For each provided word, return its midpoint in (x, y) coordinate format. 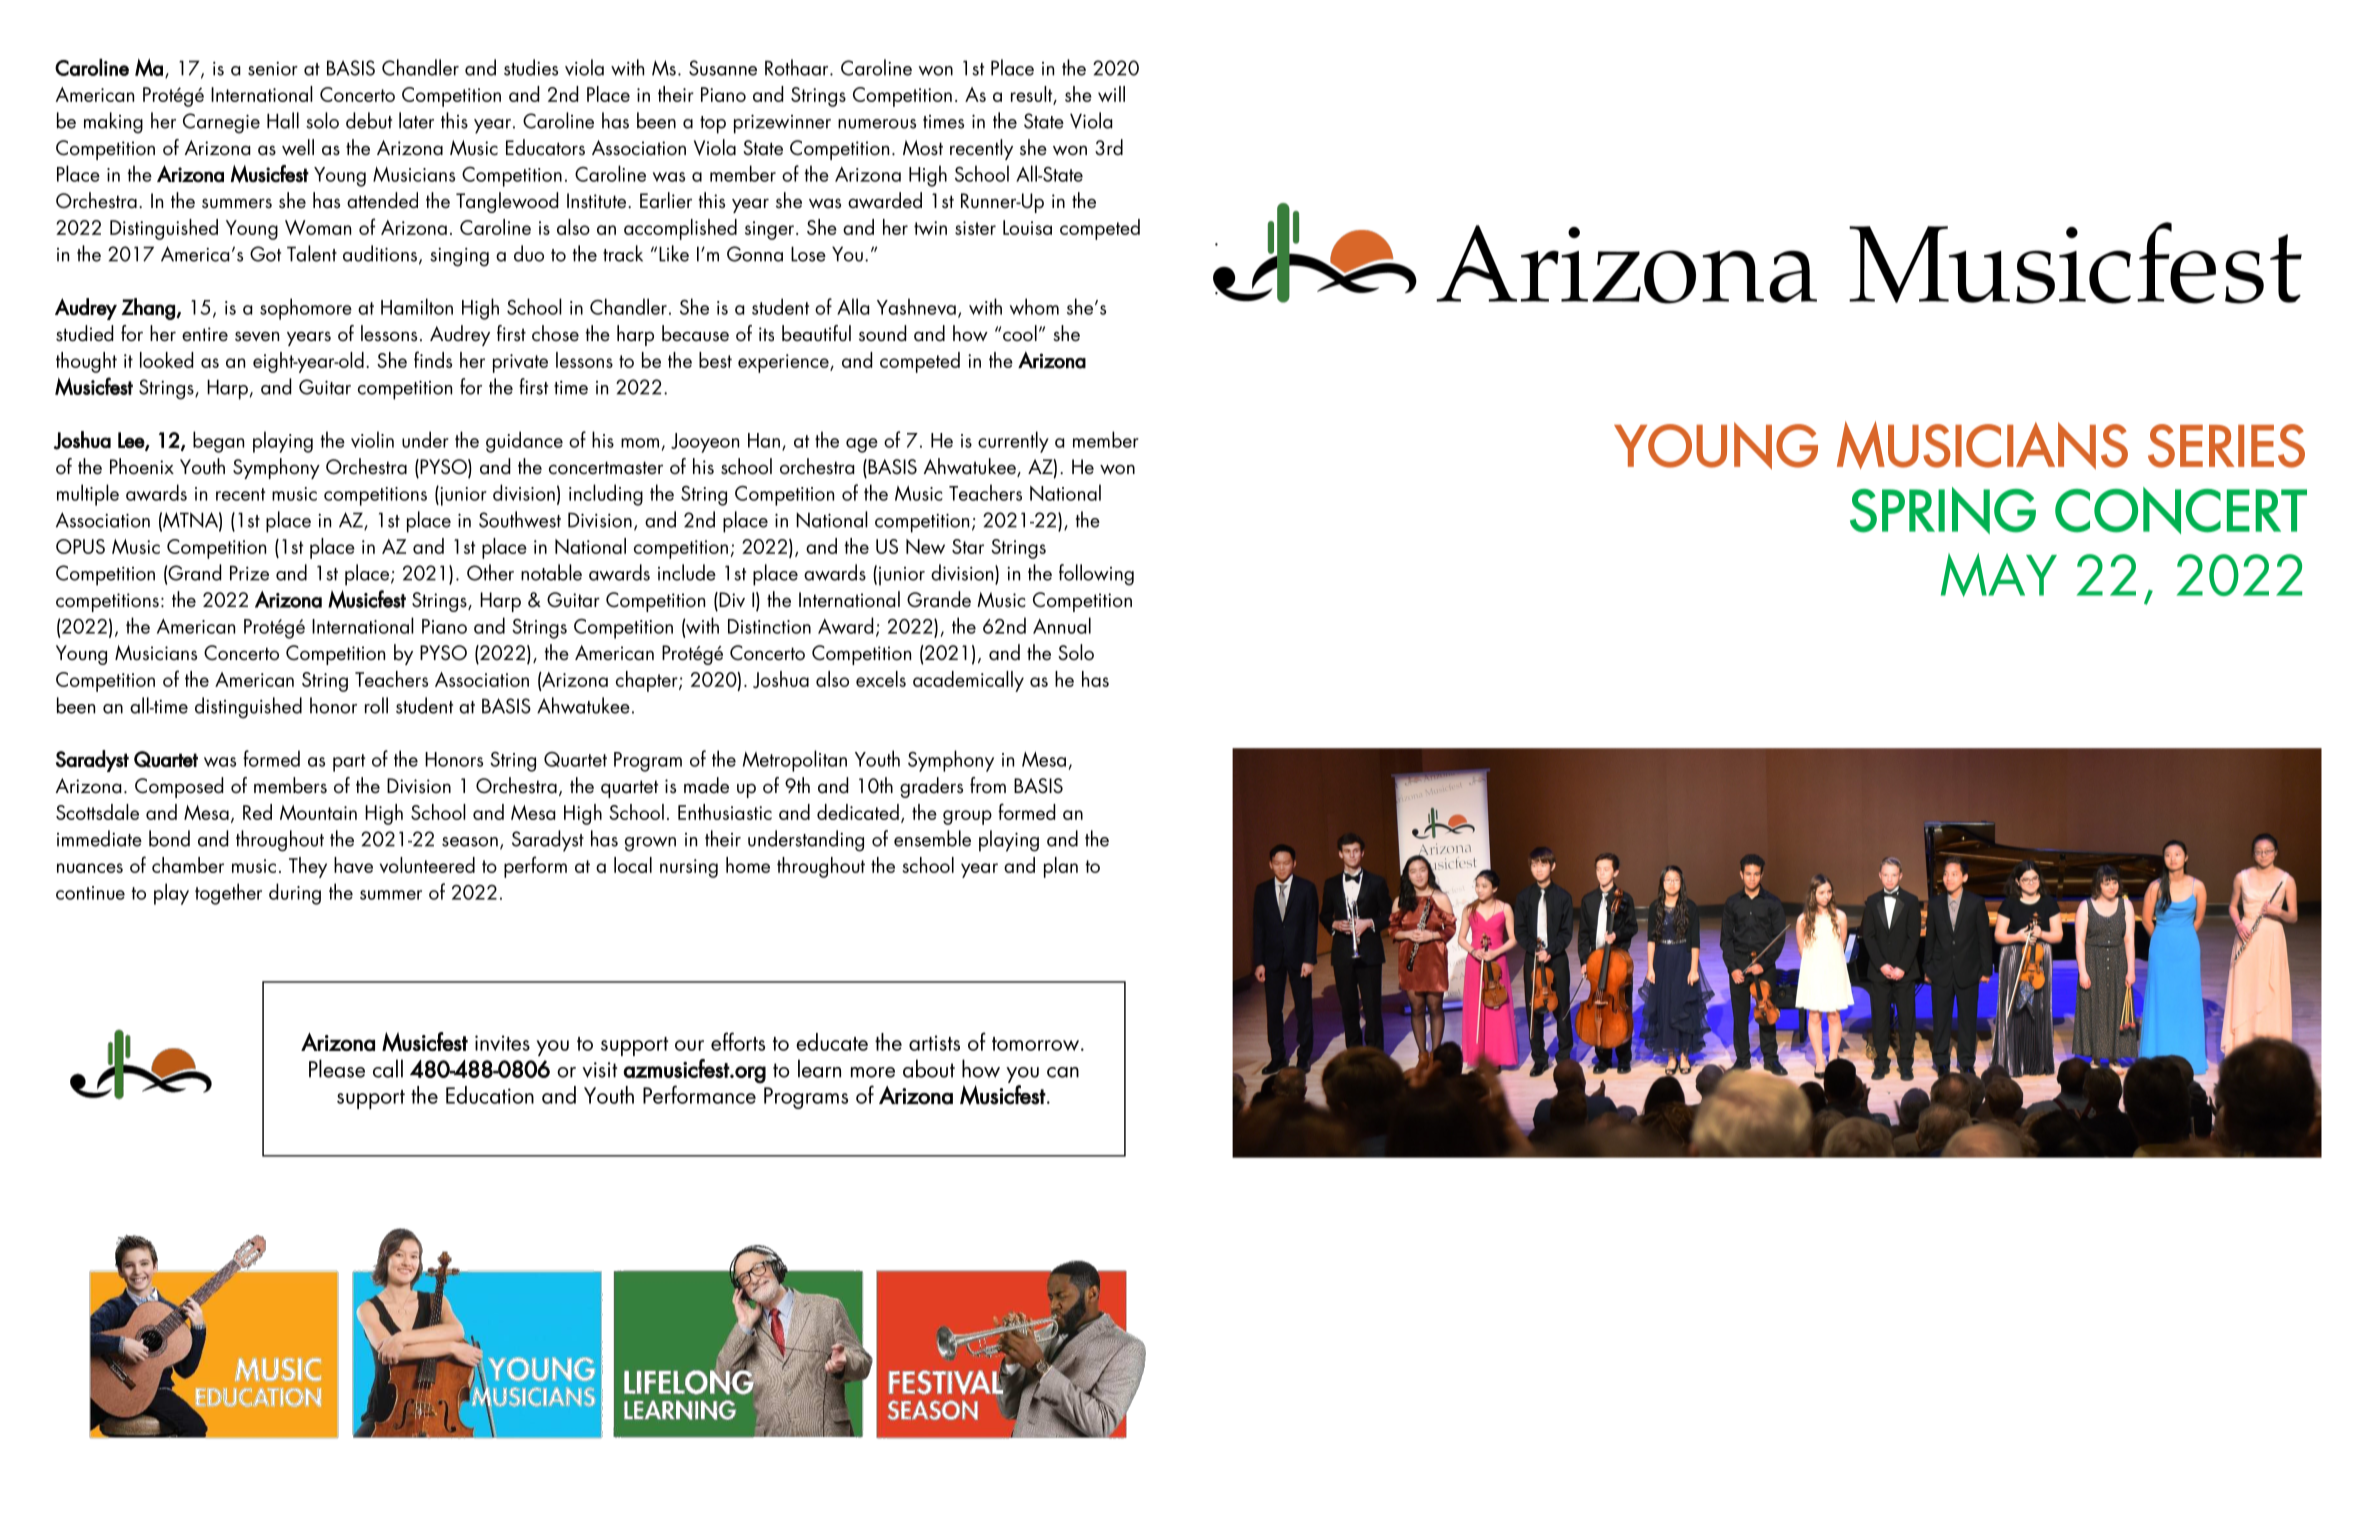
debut (369, 120)
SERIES (2226, 446)
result (1033, 95)
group (967, 817)
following (1096, 575)
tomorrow (1035, 1044)
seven (257, 336)
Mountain (318, 812)
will (1111, 94)
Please (337, 1068)
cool (1020, 333)
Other (490, 572)
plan (1061, 867)
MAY (1999, 575)
